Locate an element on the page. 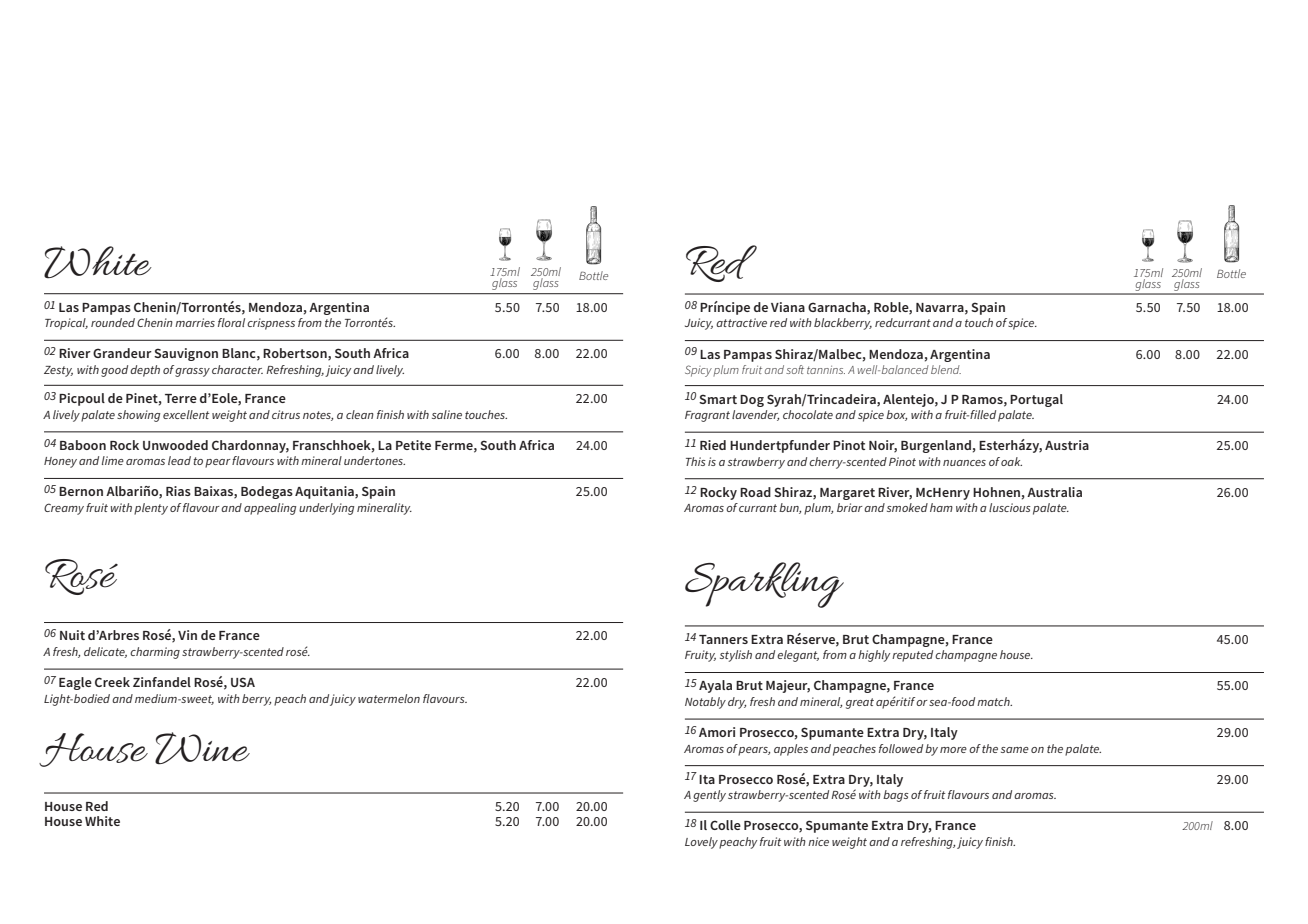 The width and height of the document is (1308, 924). Sparkling is located at coordinates (764, 585).
